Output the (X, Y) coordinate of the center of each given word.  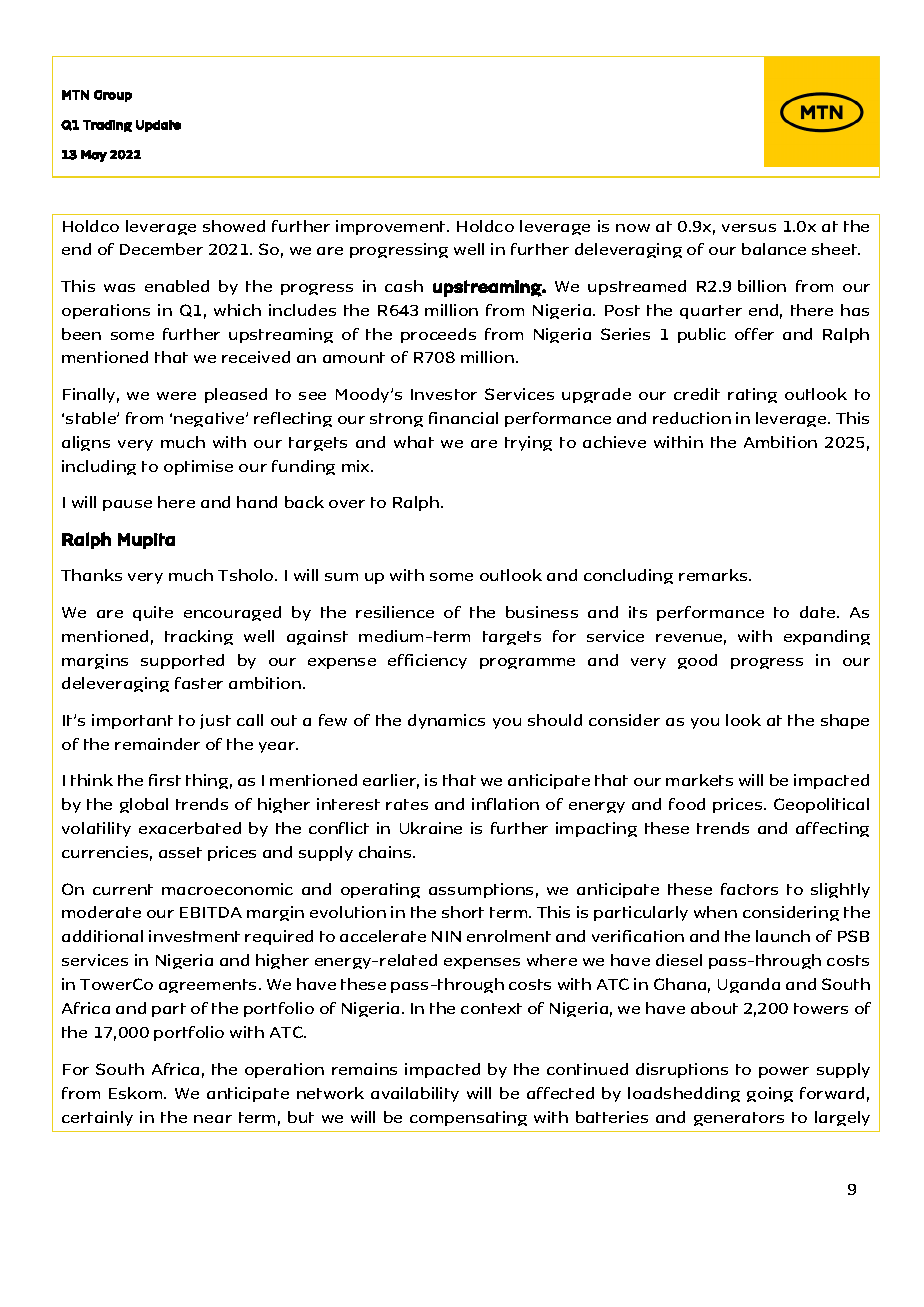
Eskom (137, 1093)
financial (463, 418)
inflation (505, 804)
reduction (692, 418)
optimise (198, 467)
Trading (107, 126)
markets (699, 780)
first (165, 780)
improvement (392, 227)
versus (749, 228)
